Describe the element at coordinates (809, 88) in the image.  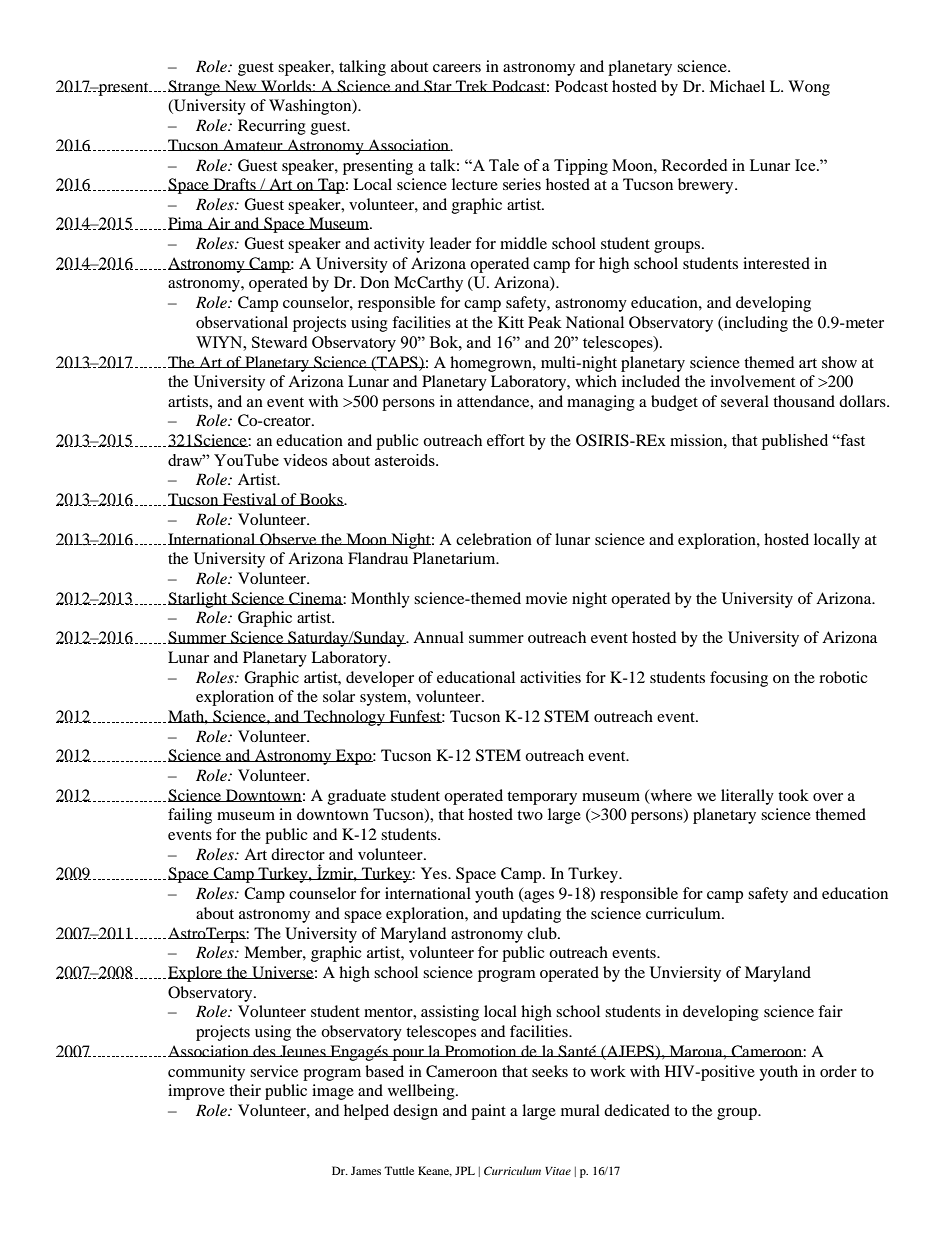
I see `Wong` at that location.
